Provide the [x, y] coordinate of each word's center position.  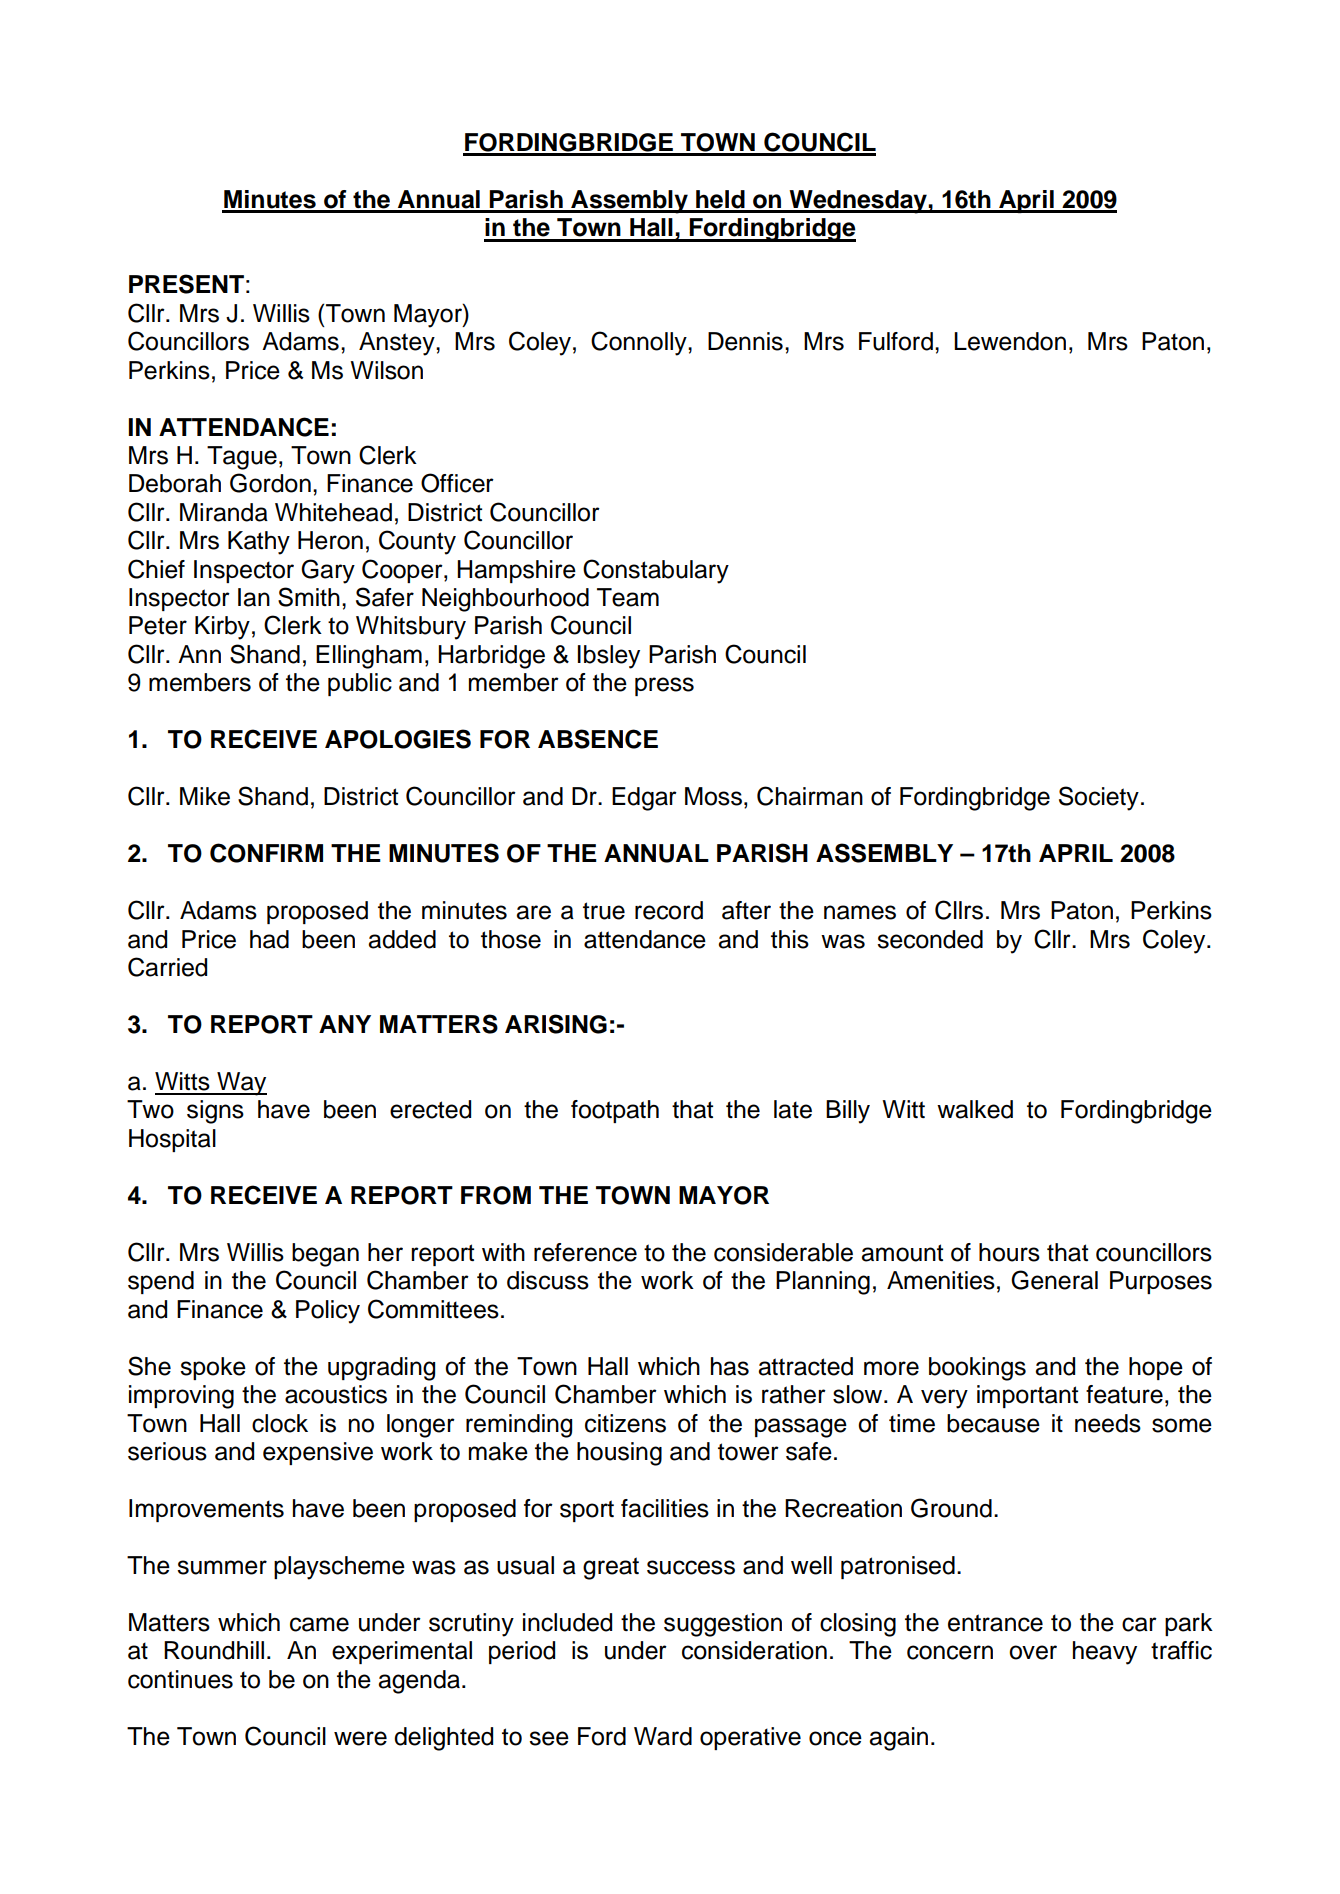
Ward [663, 1736]
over [1033, 1652]
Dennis [745, 341]
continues [180, 1679]
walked [975, 1109]
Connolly [640, 343]
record [669, 910]
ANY [345, 1024]
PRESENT [186, 284]
